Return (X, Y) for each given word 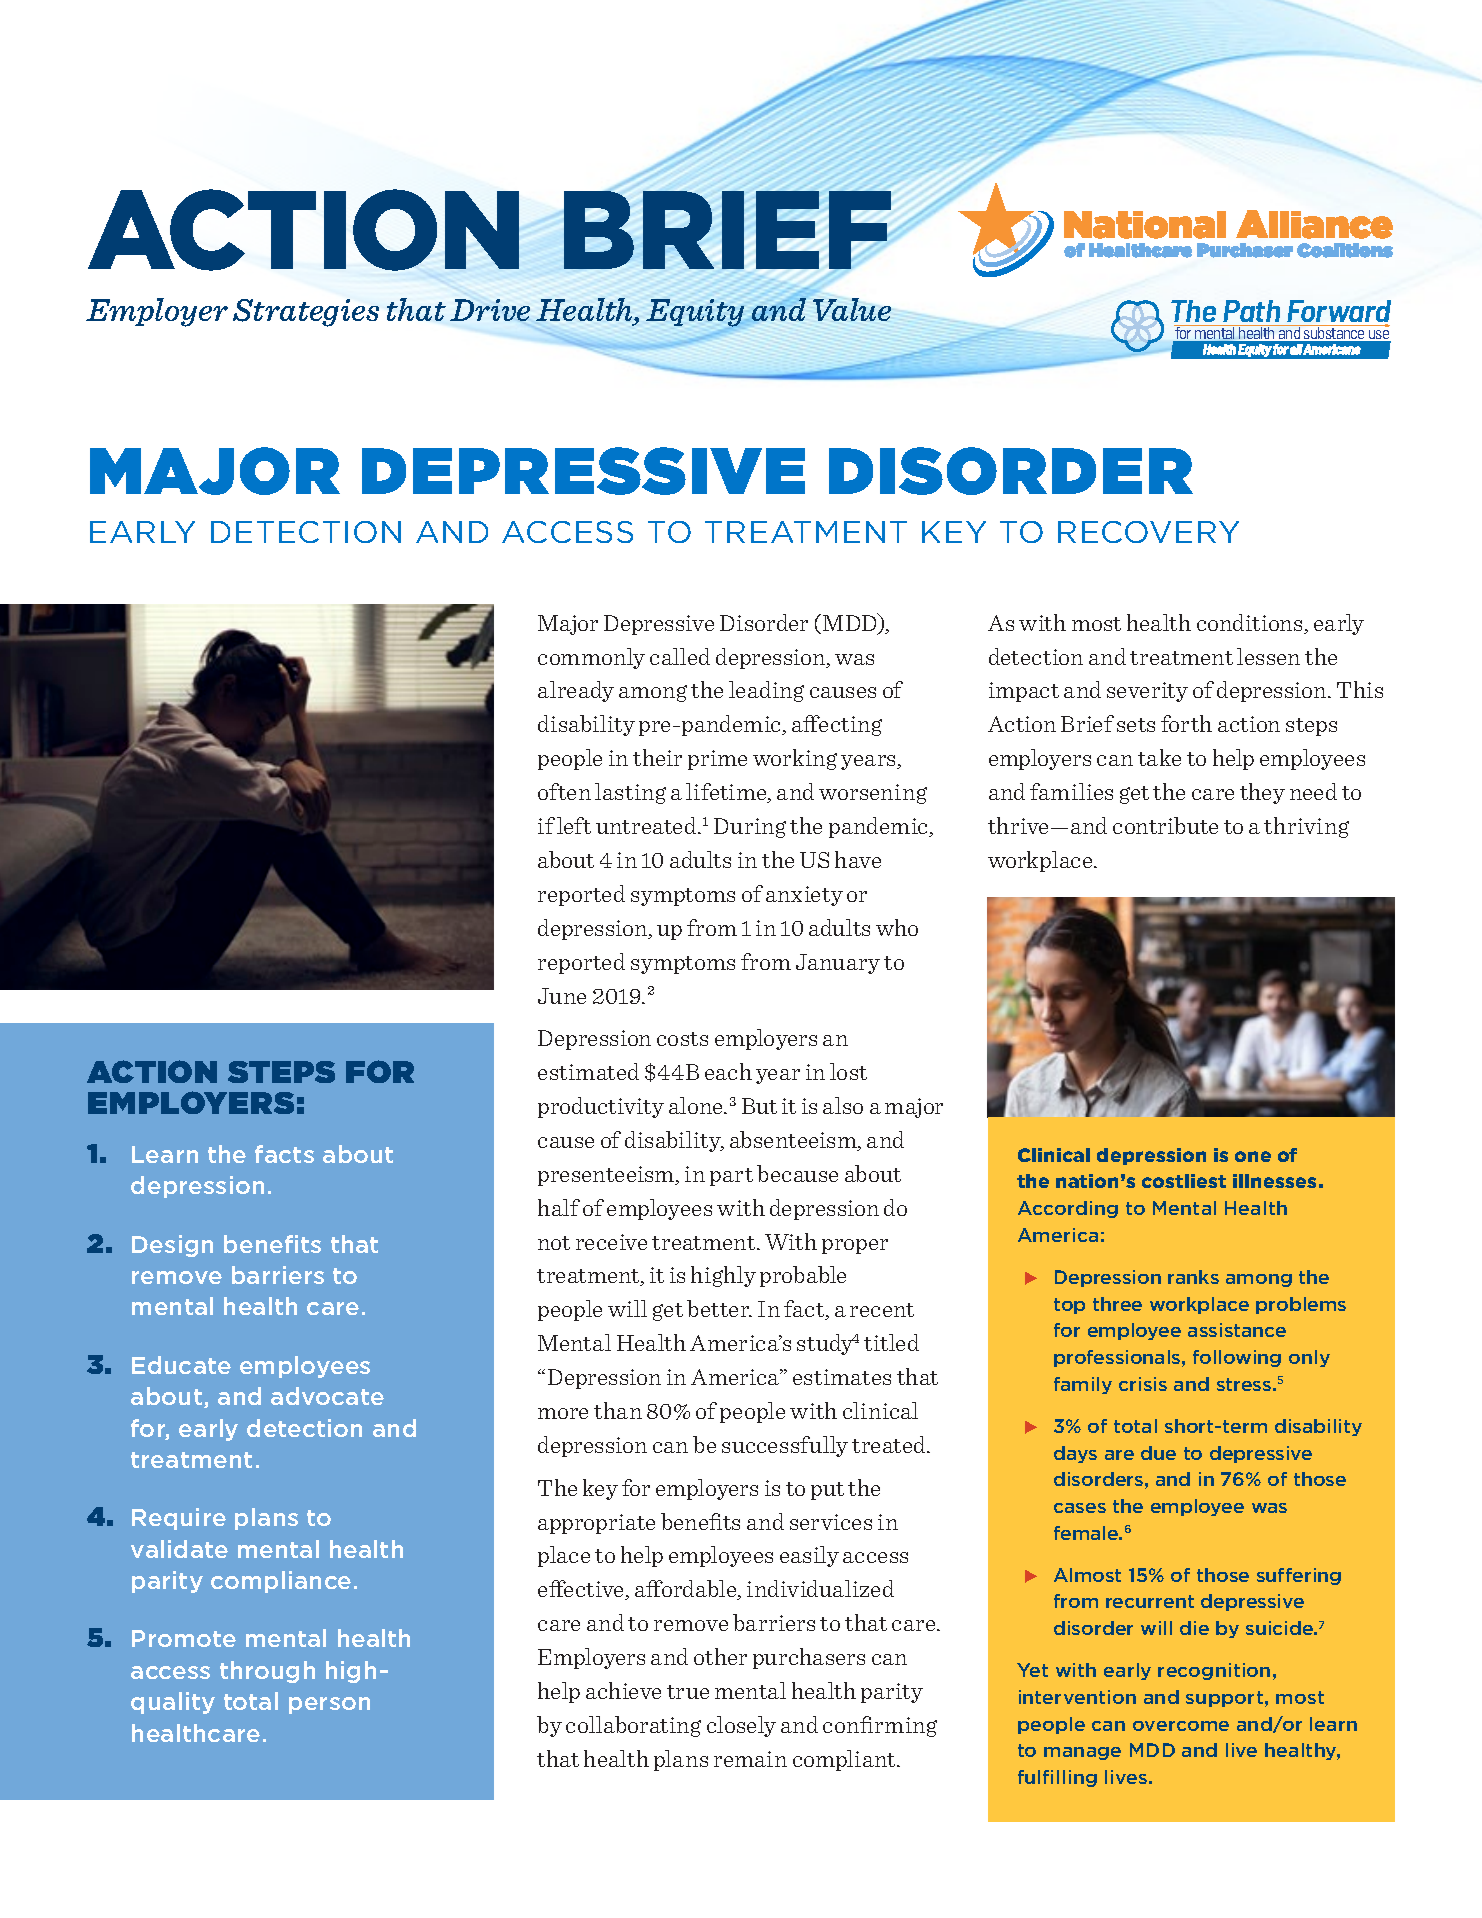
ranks (1193, 1277)
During (750, 828)
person (329, 1705)
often (564, 791)
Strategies (306, 313)
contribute (1165, 825)
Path (1251, 311)
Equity (695, 313)
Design (172, 1246)
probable (803, 1276)
